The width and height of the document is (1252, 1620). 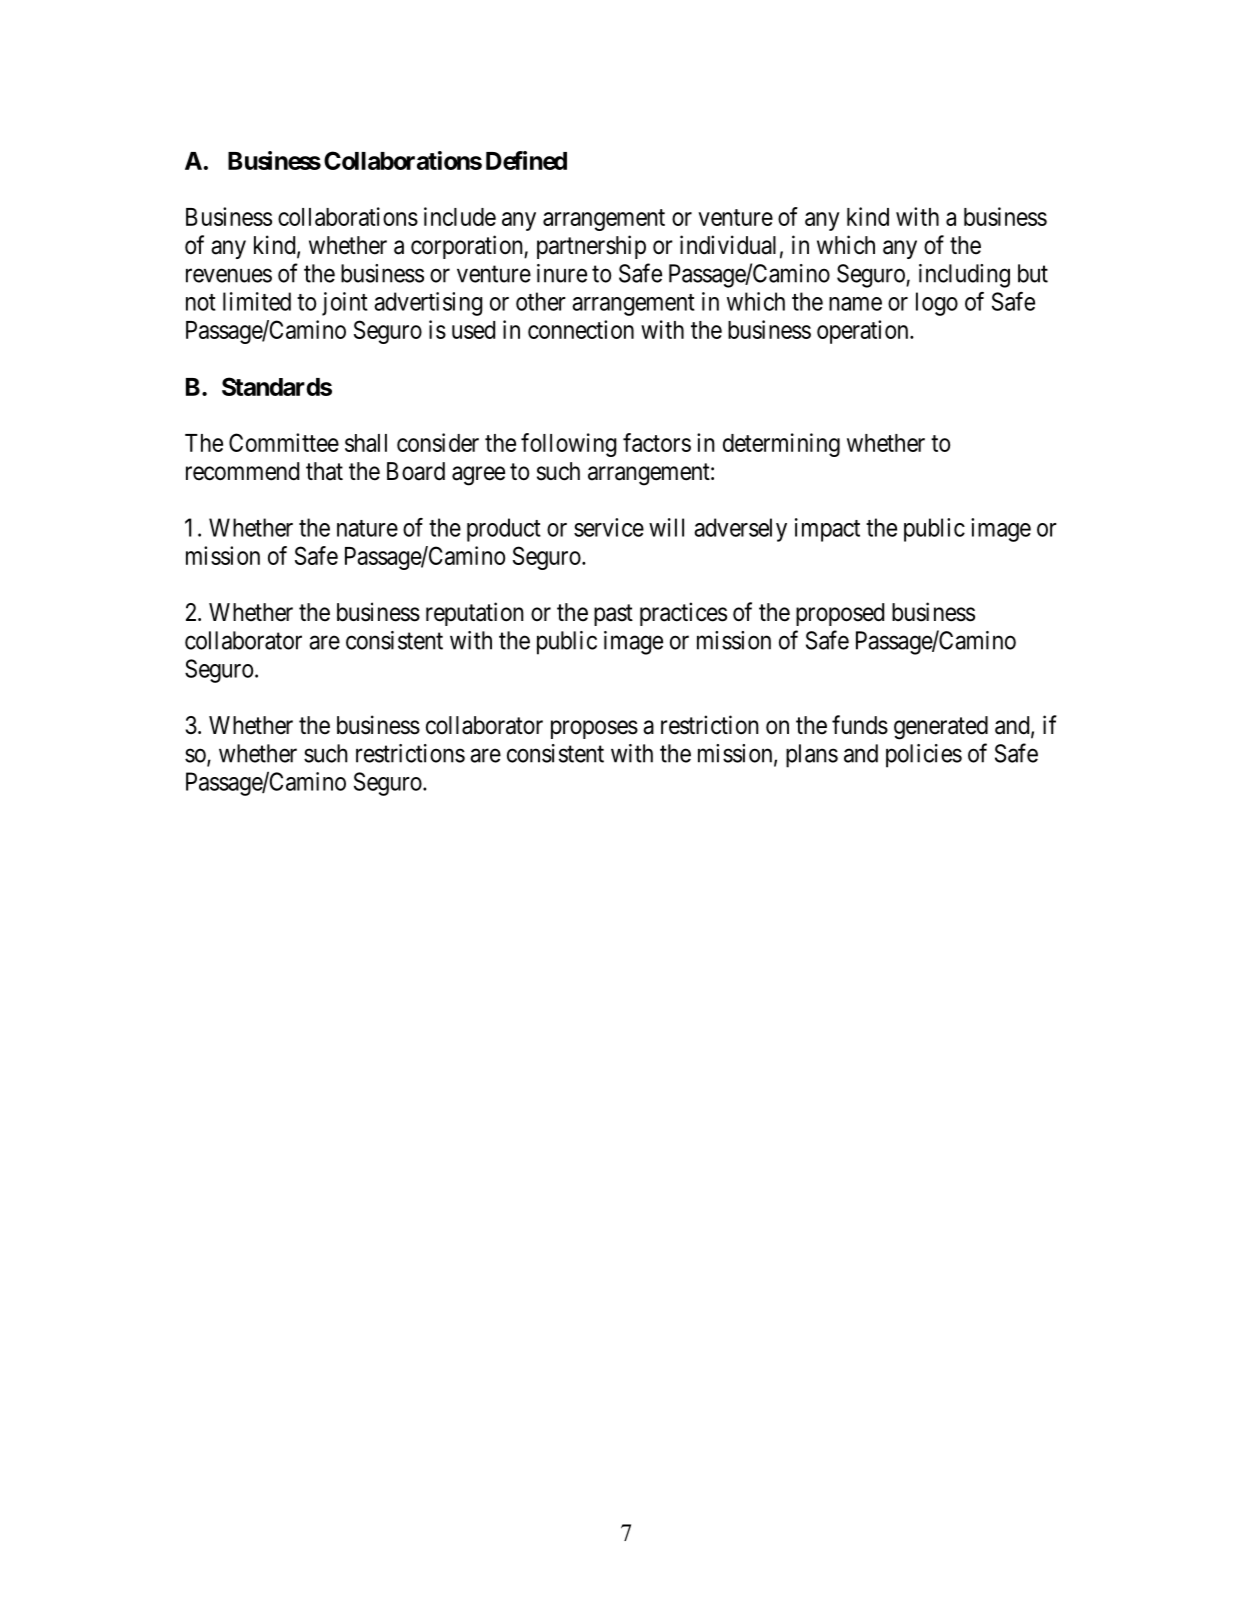 I want to click on generated, so click(x=941, y=728).
